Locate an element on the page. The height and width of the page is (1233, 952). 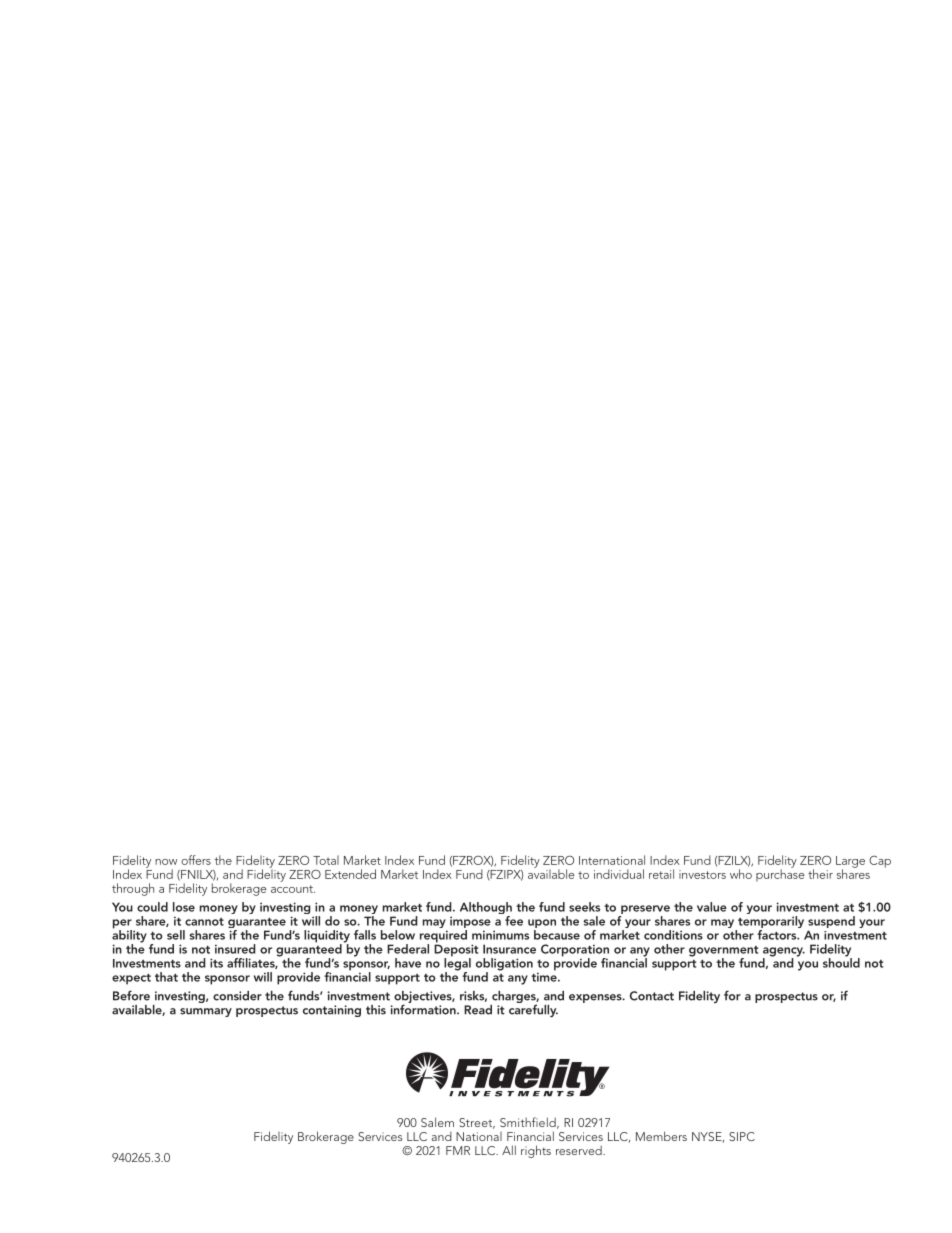
minimums is located at coordinates (500, 935).
